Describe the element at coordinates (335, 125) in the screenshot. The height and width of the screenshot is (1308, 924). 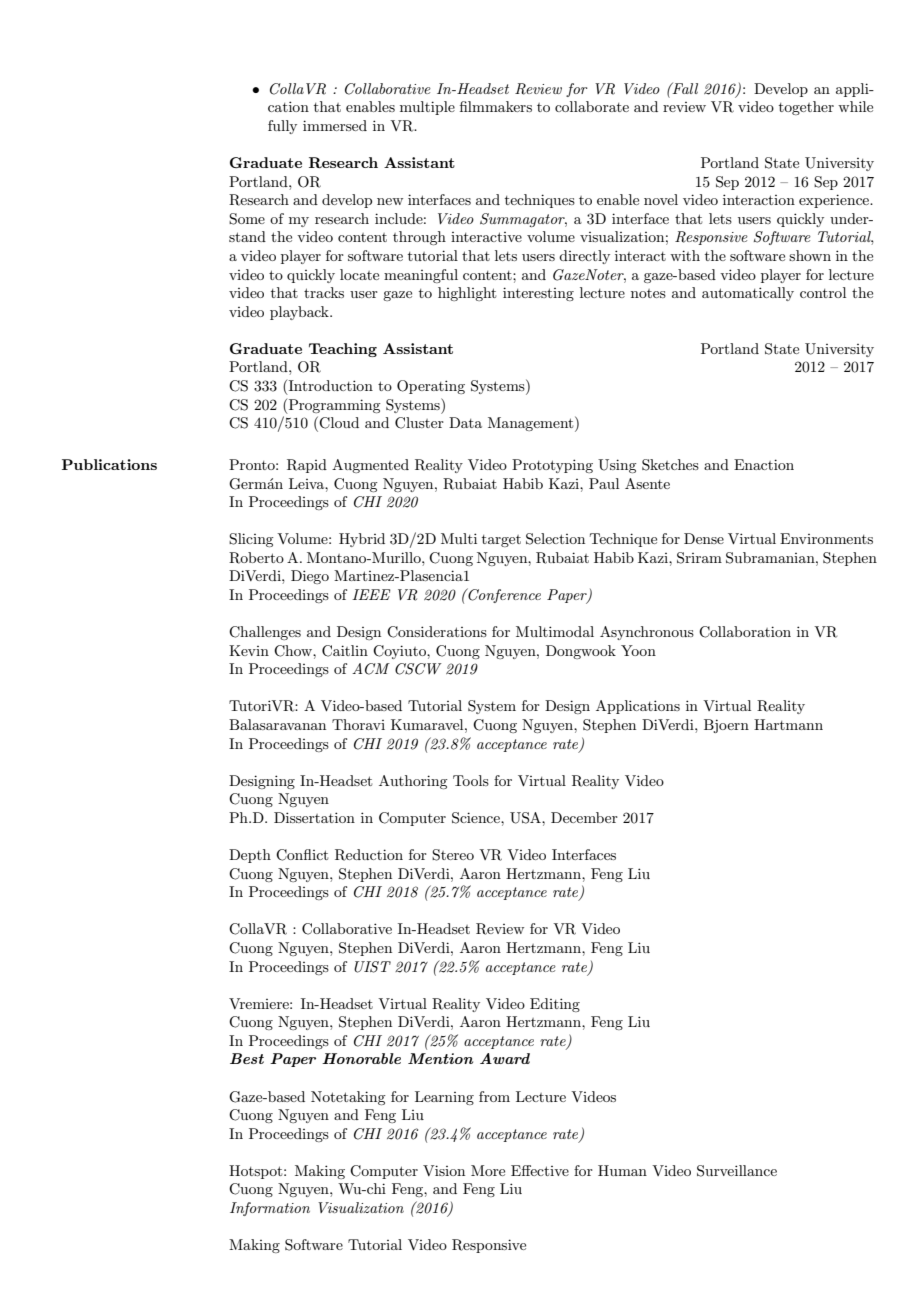
I see `immersed` at that location.
